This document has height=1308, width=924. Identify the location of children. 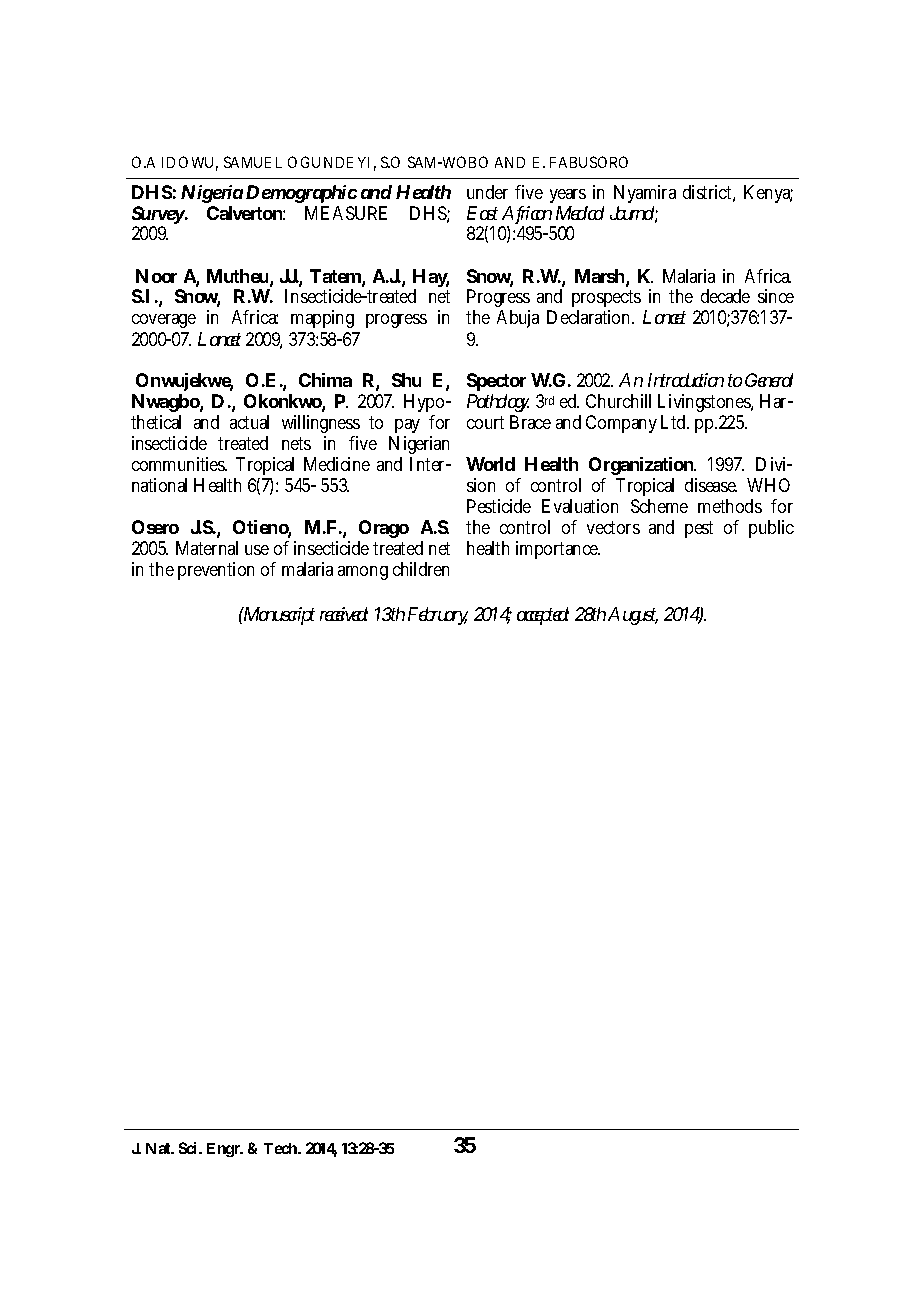
(421, 569).
